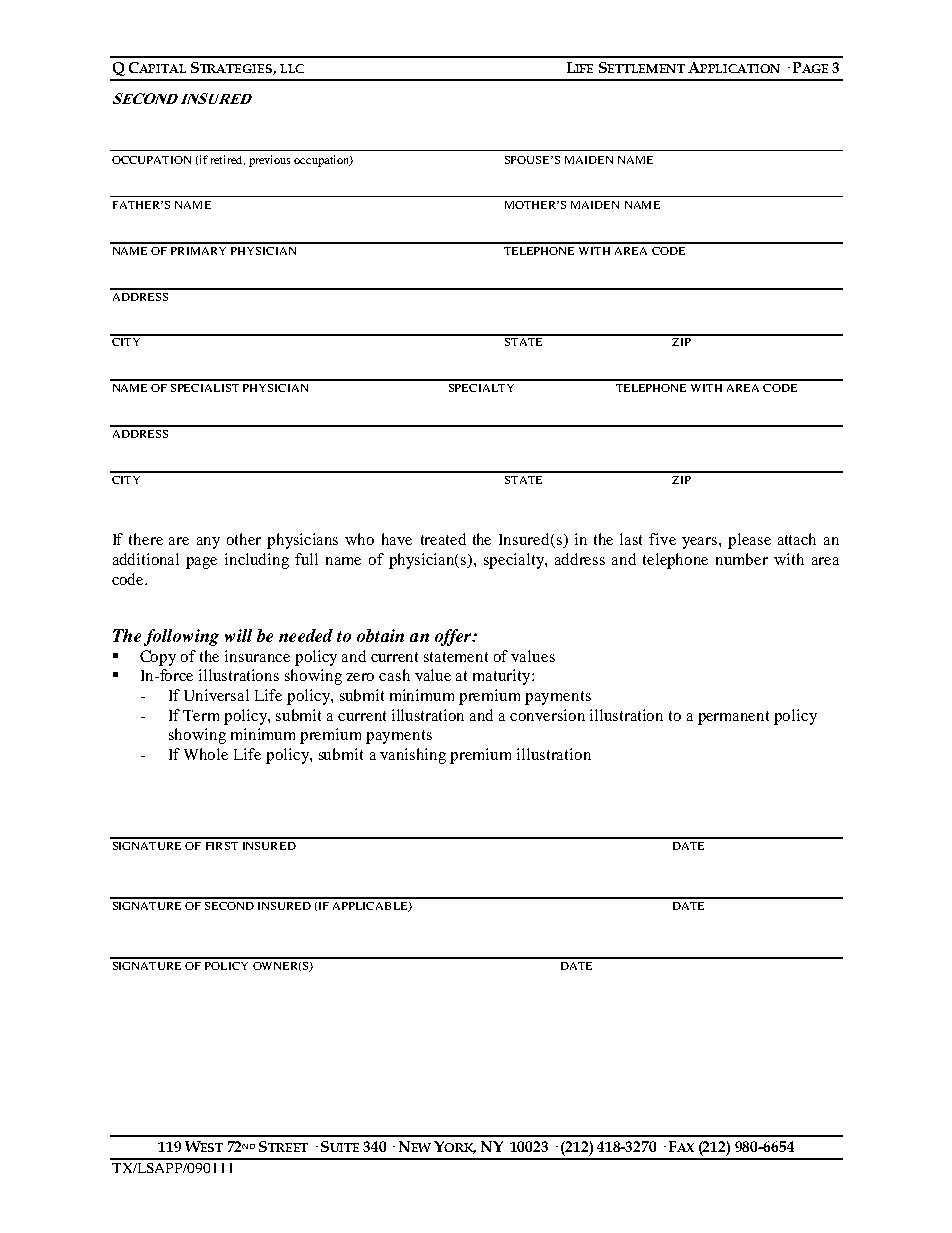  I want to click on any, so click(208, 543).
